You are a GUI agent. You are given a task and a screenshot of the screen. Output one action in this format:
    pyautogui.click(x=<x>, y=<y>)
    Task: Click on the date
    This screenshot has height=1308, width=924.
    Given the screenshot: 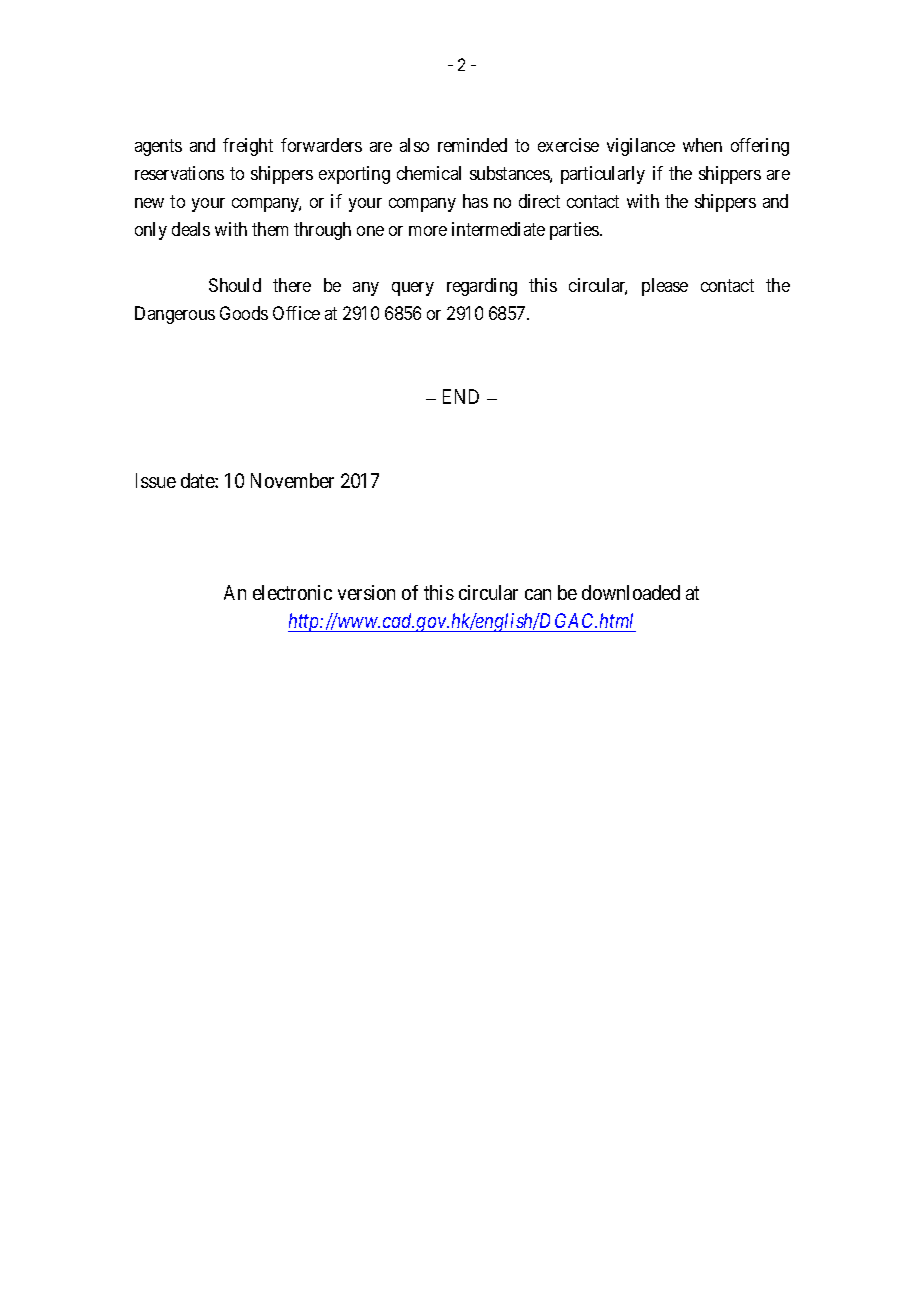 What is the action you would take?
    pyautogui.click(x=198, y=480)
